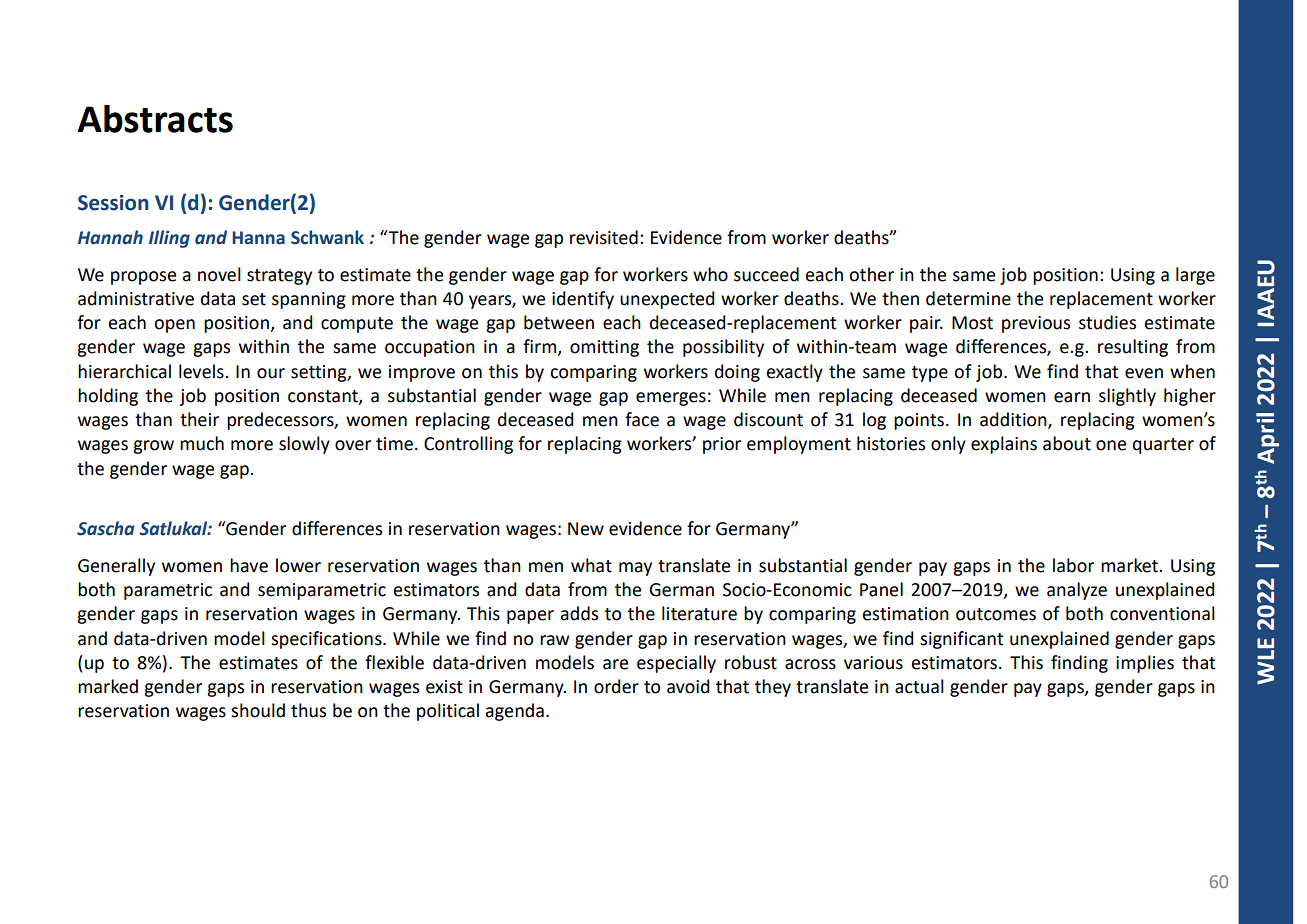 Image resolution: width=1307 pixels, height=924 pixels. What do you see at coordinates (616, 686) in the document?
I see `order` at bounding box center [616, 686].
